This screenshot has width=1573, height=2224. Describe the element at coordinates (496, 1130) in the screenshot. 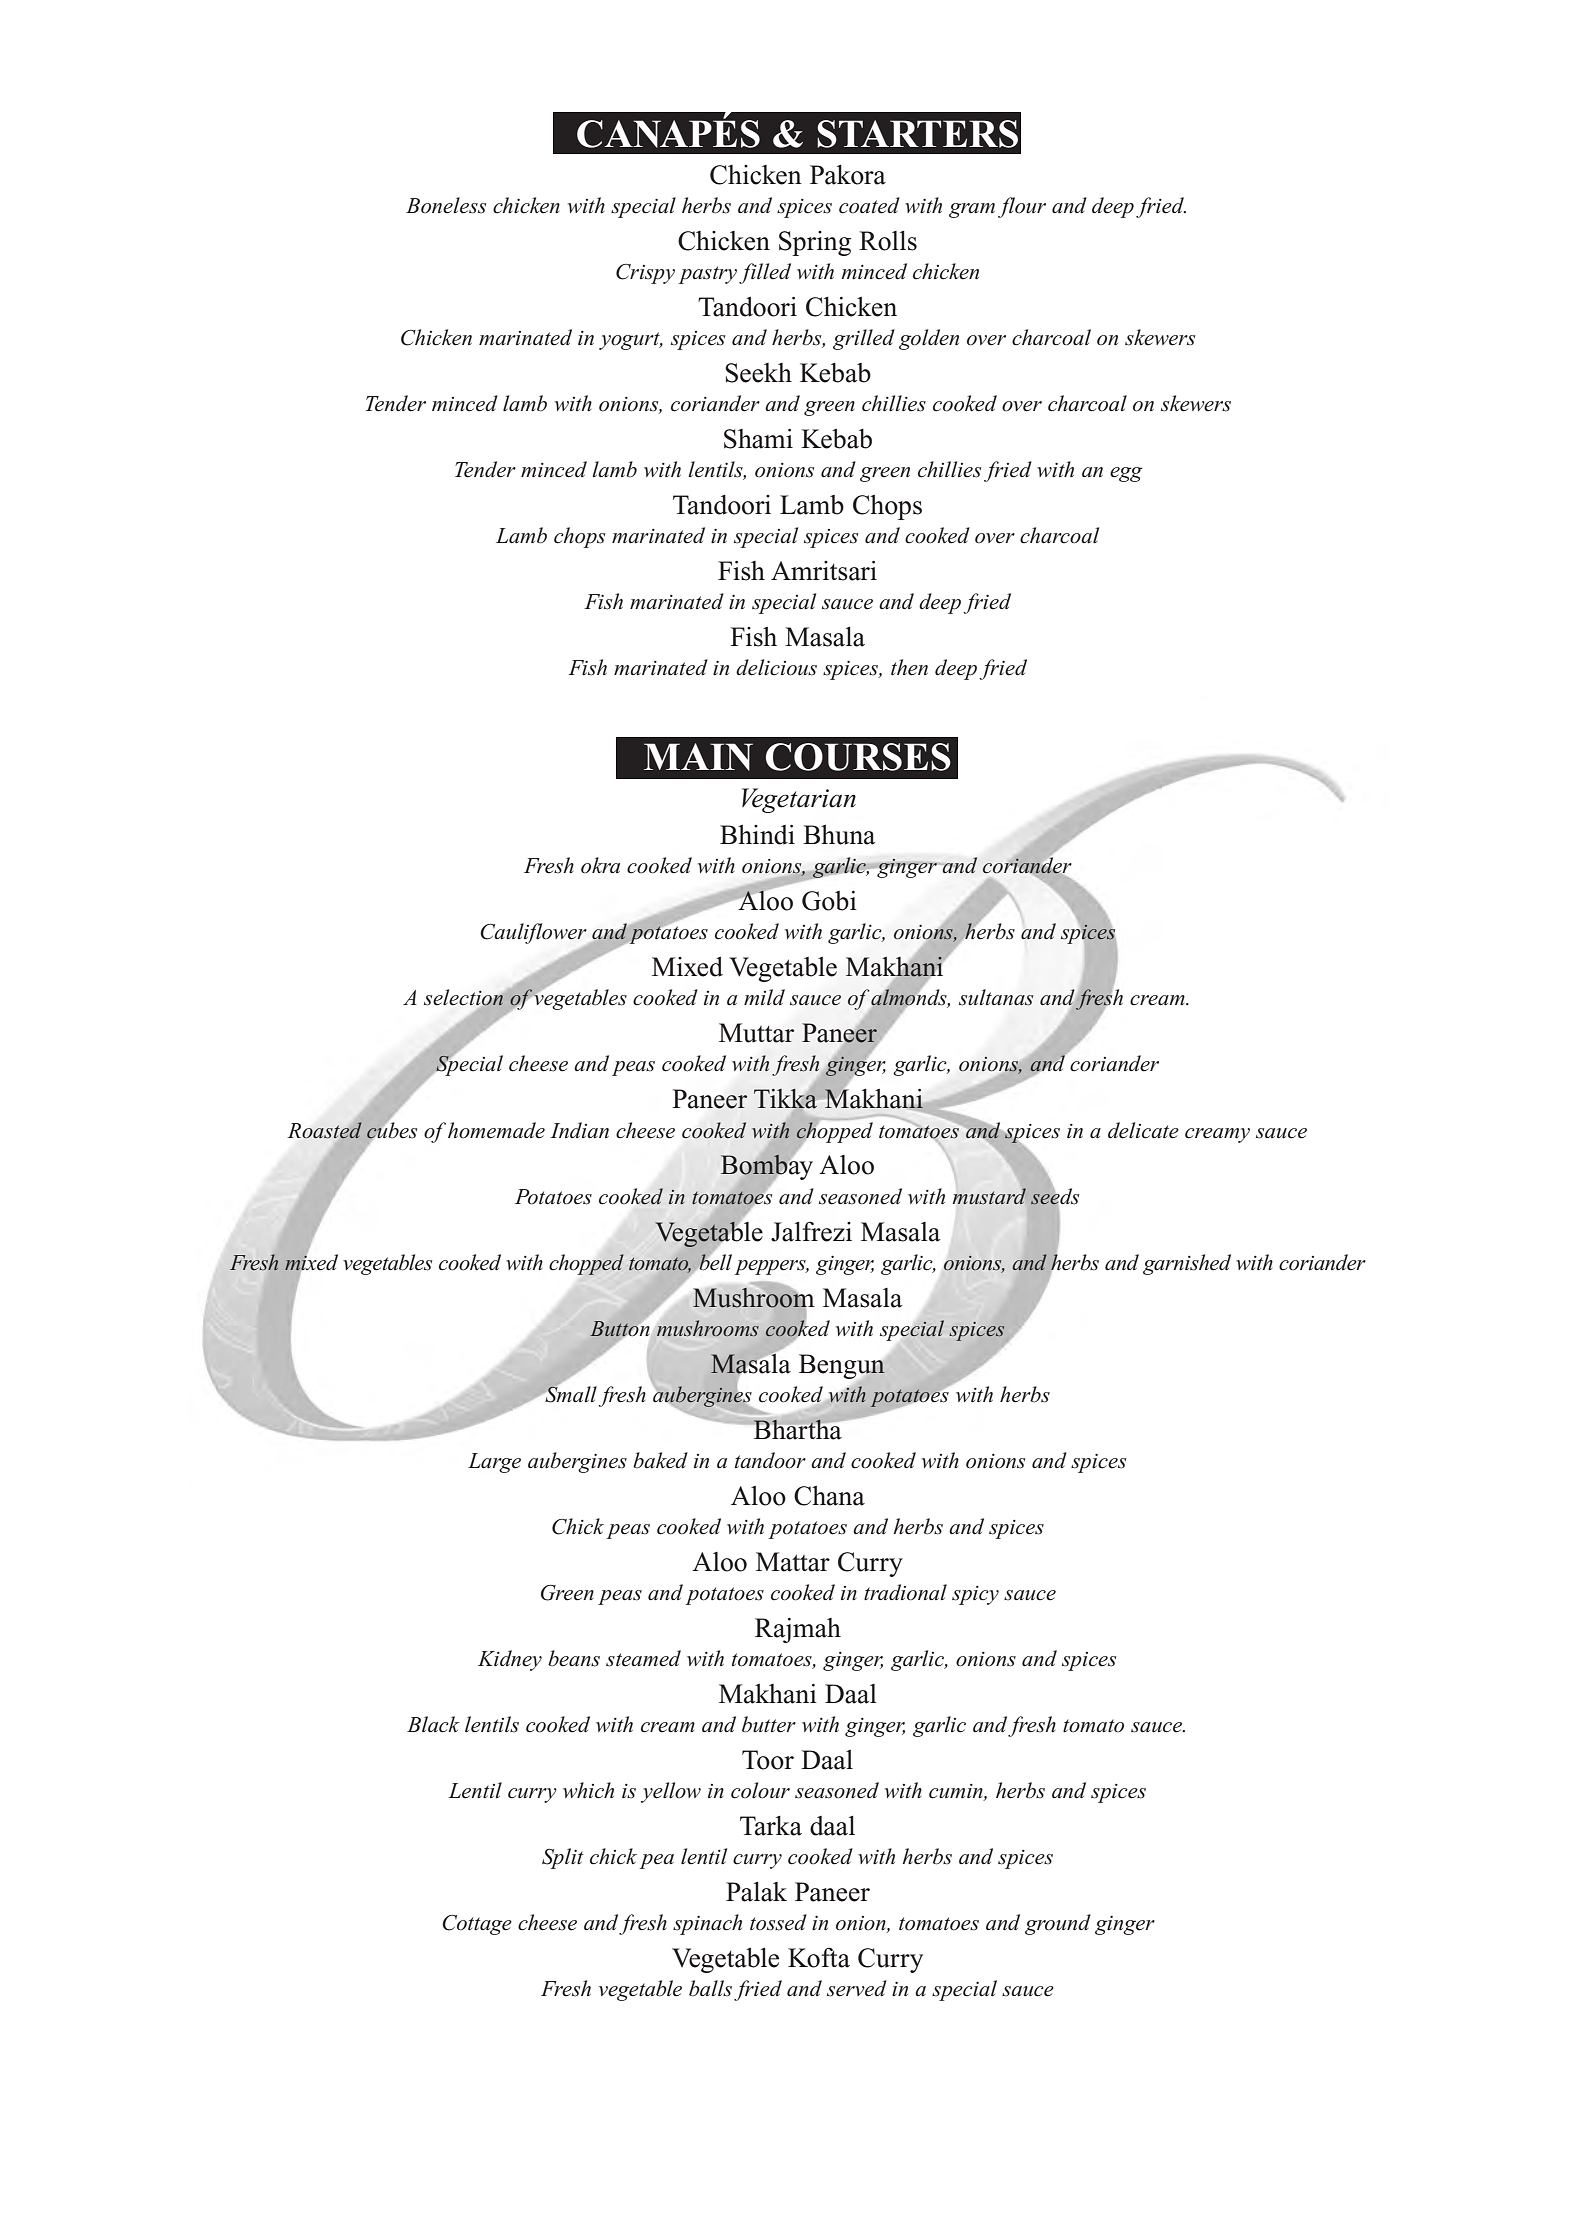

I see `homemade` at that location.
